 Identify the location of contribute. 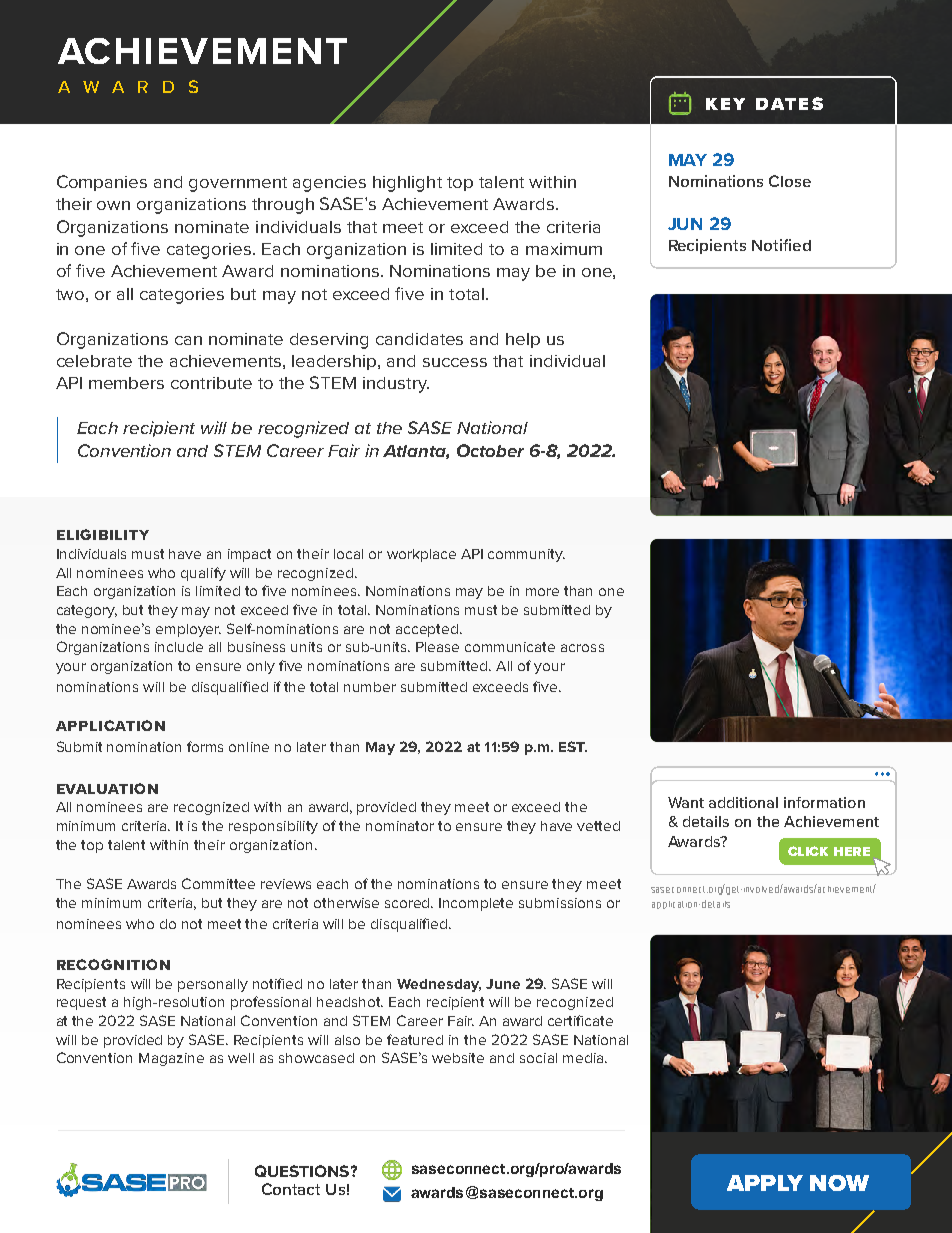
(211, 383).
